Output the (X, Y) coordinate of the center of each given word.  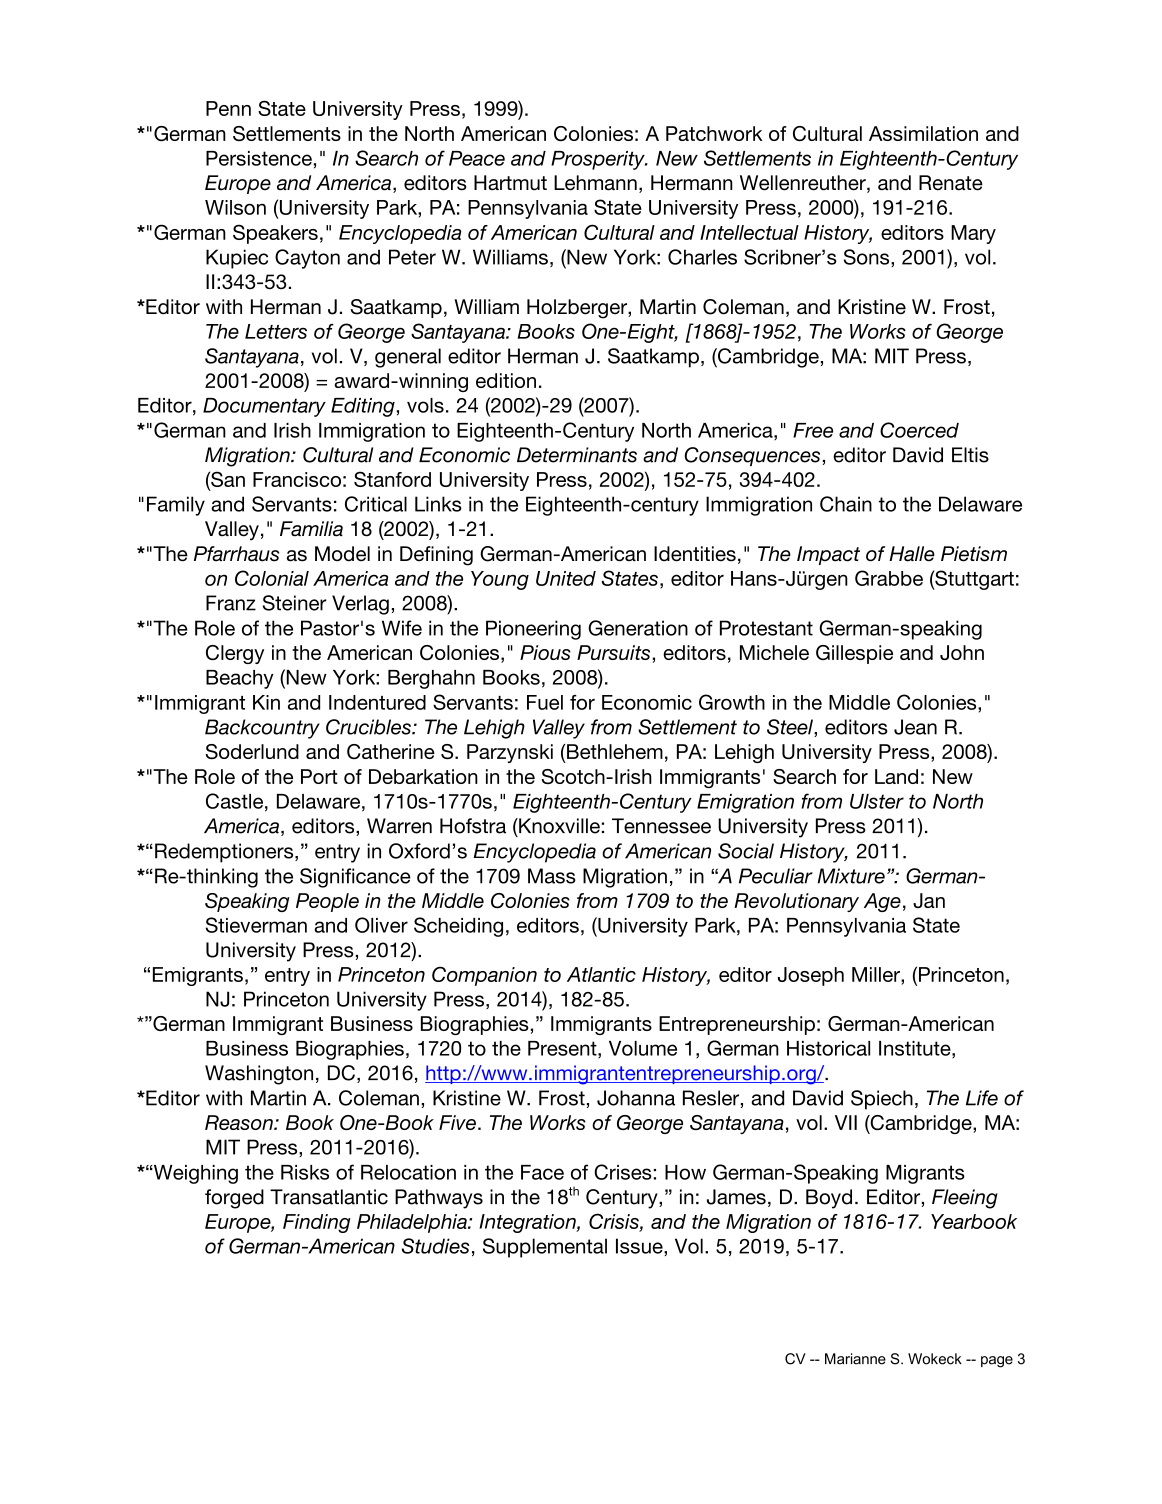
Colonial (272, 578)
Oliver (381, 925)
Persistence (259, 158)
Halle (912, 554)
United (566, 578)
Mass (552, 876)
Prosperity (599, 160)
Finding (317, 1223)
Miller (877, 974)
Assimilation (923, 133)
